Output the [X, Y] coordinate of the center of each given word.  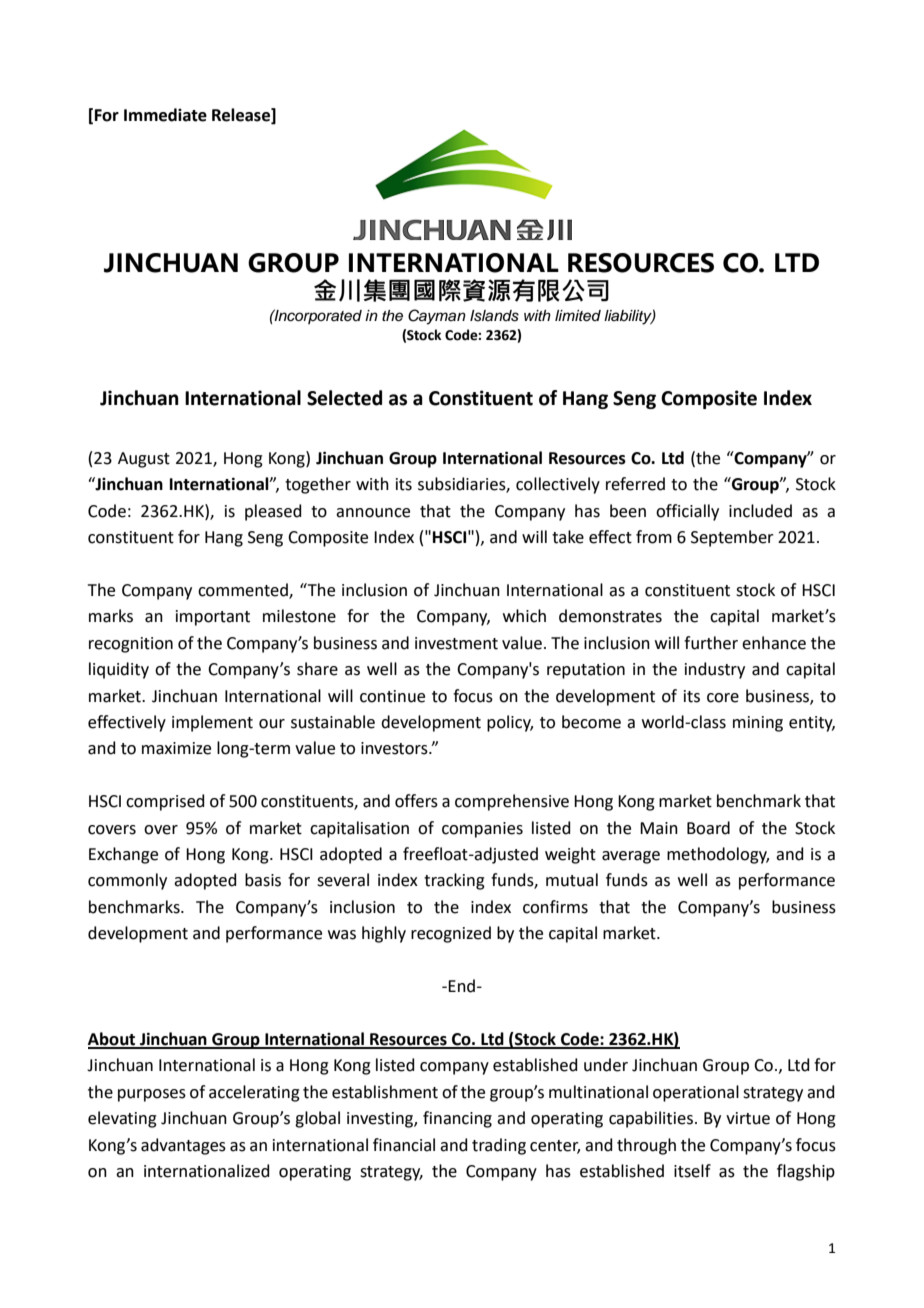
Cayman [437, 317]
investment [456, 643]
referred [635, 484]
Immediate [165, 115]
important [213, 618]
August [144, 460]
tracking [454, 881]
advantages [183, 1146]
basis [263, 880]
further [711, 643]
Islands [494, 316]
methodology [718, 855]
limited [578, 316]
